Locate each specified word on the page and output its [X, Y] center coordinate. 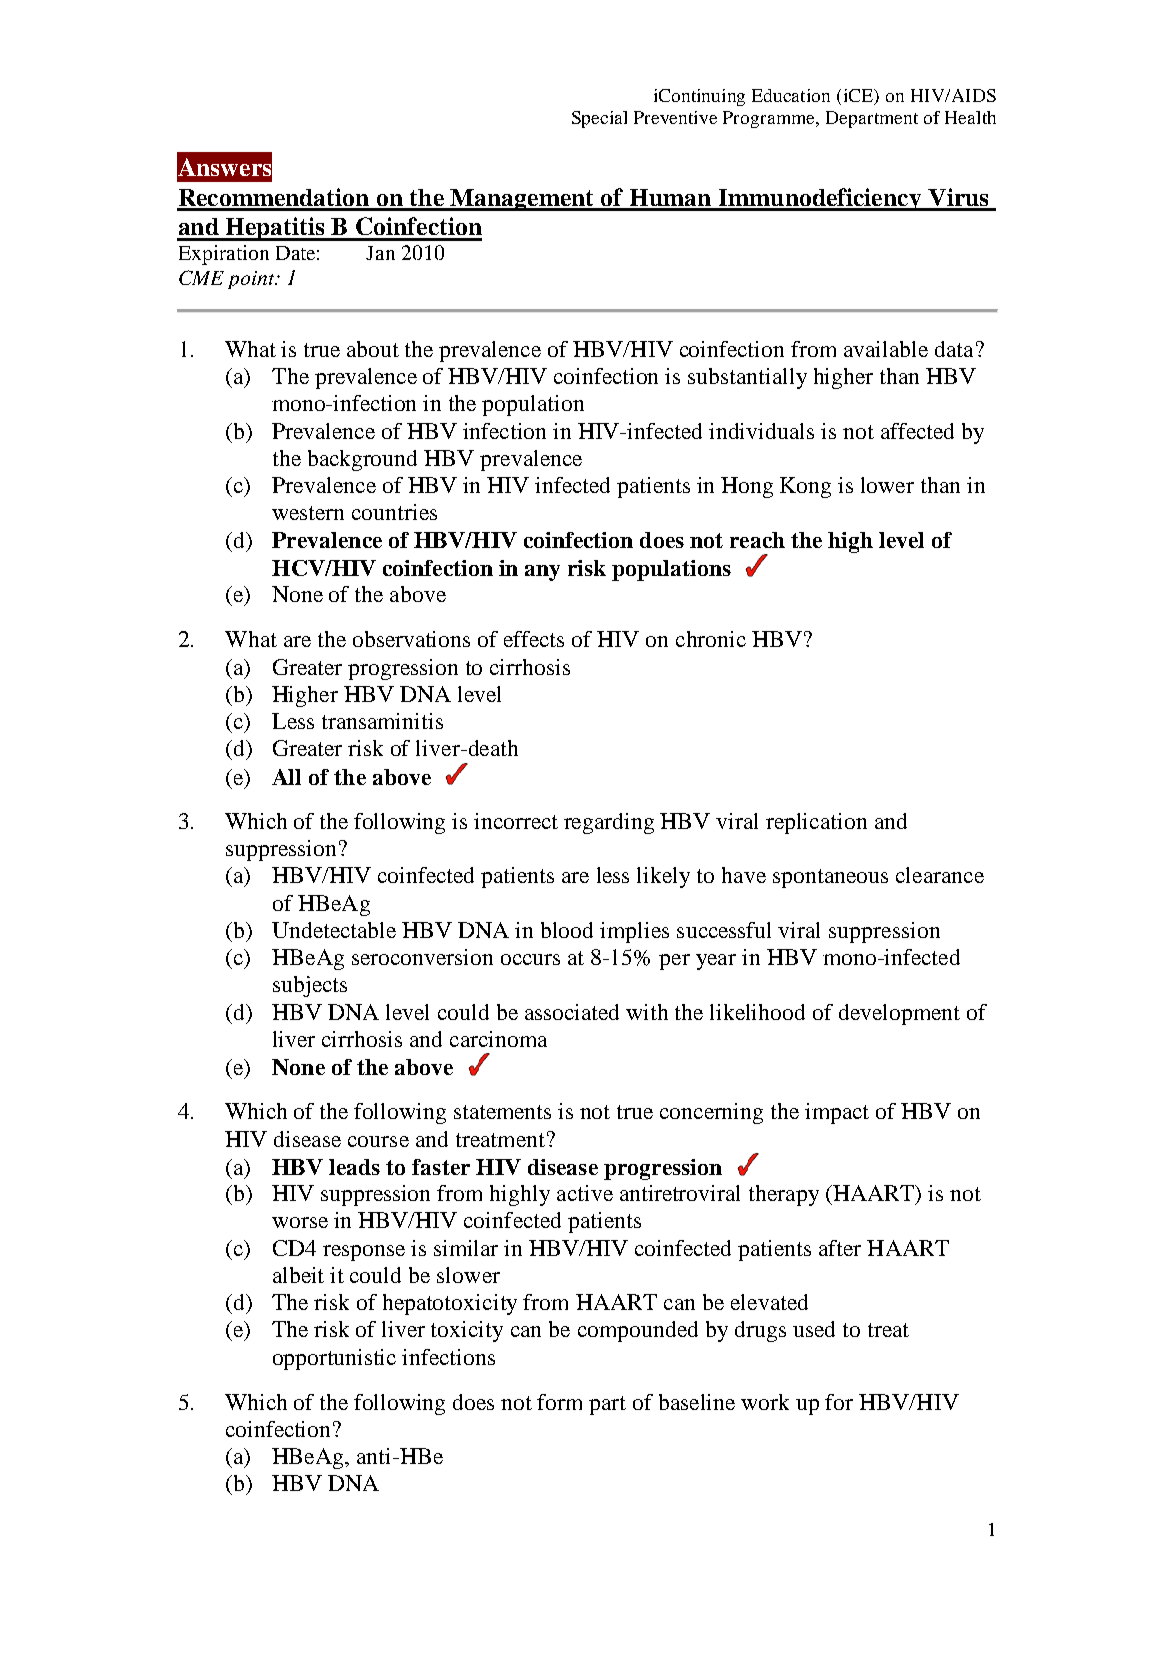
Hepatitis [275, 229]
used [814, 1329]
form [559, 1402]
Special [599, 119]
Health [970, 117]
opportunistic [334, 1359]
